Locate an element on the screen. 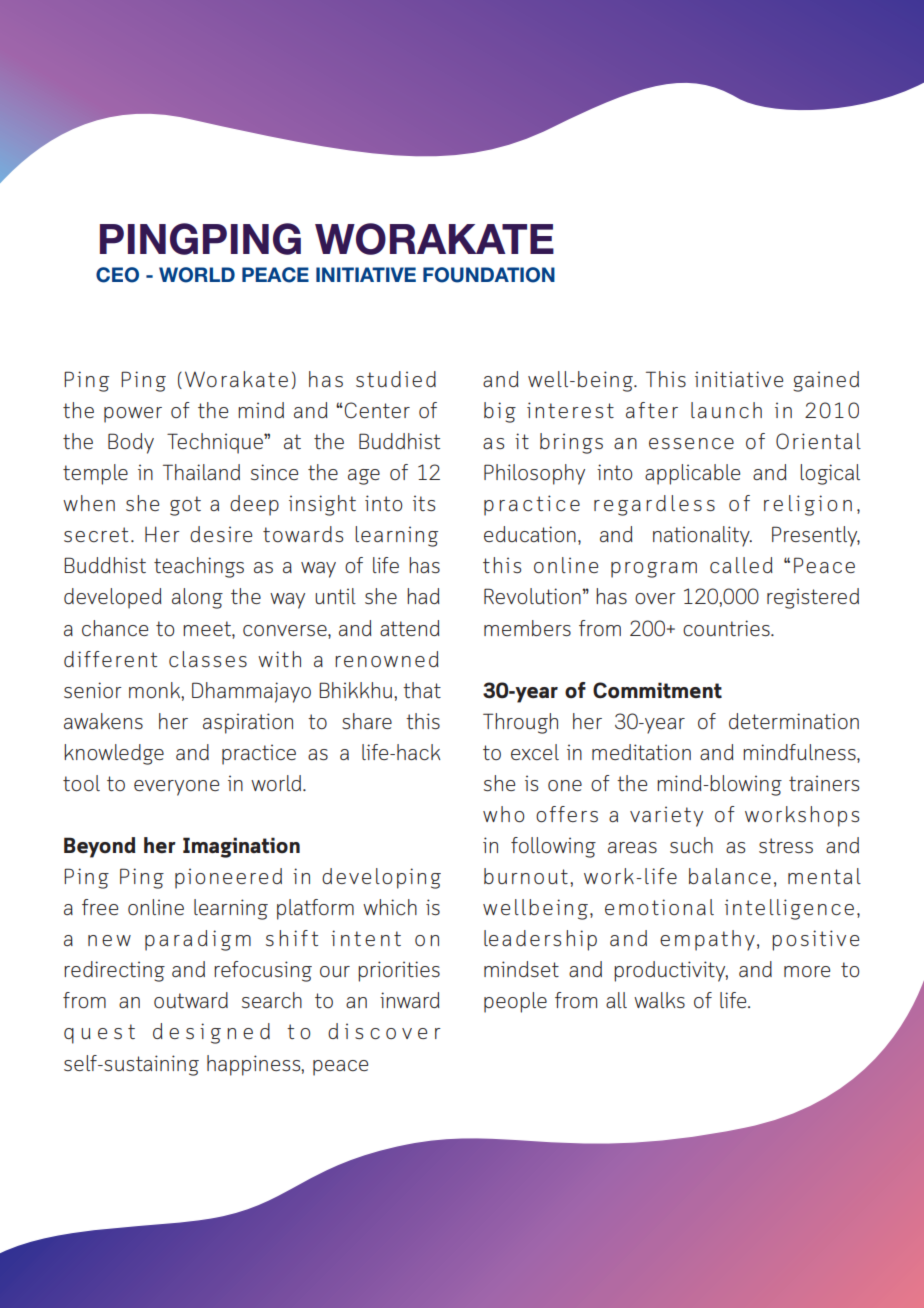 The width and height of the screenshot is (924, 1308). meet is located at coordinates (208, 628).
